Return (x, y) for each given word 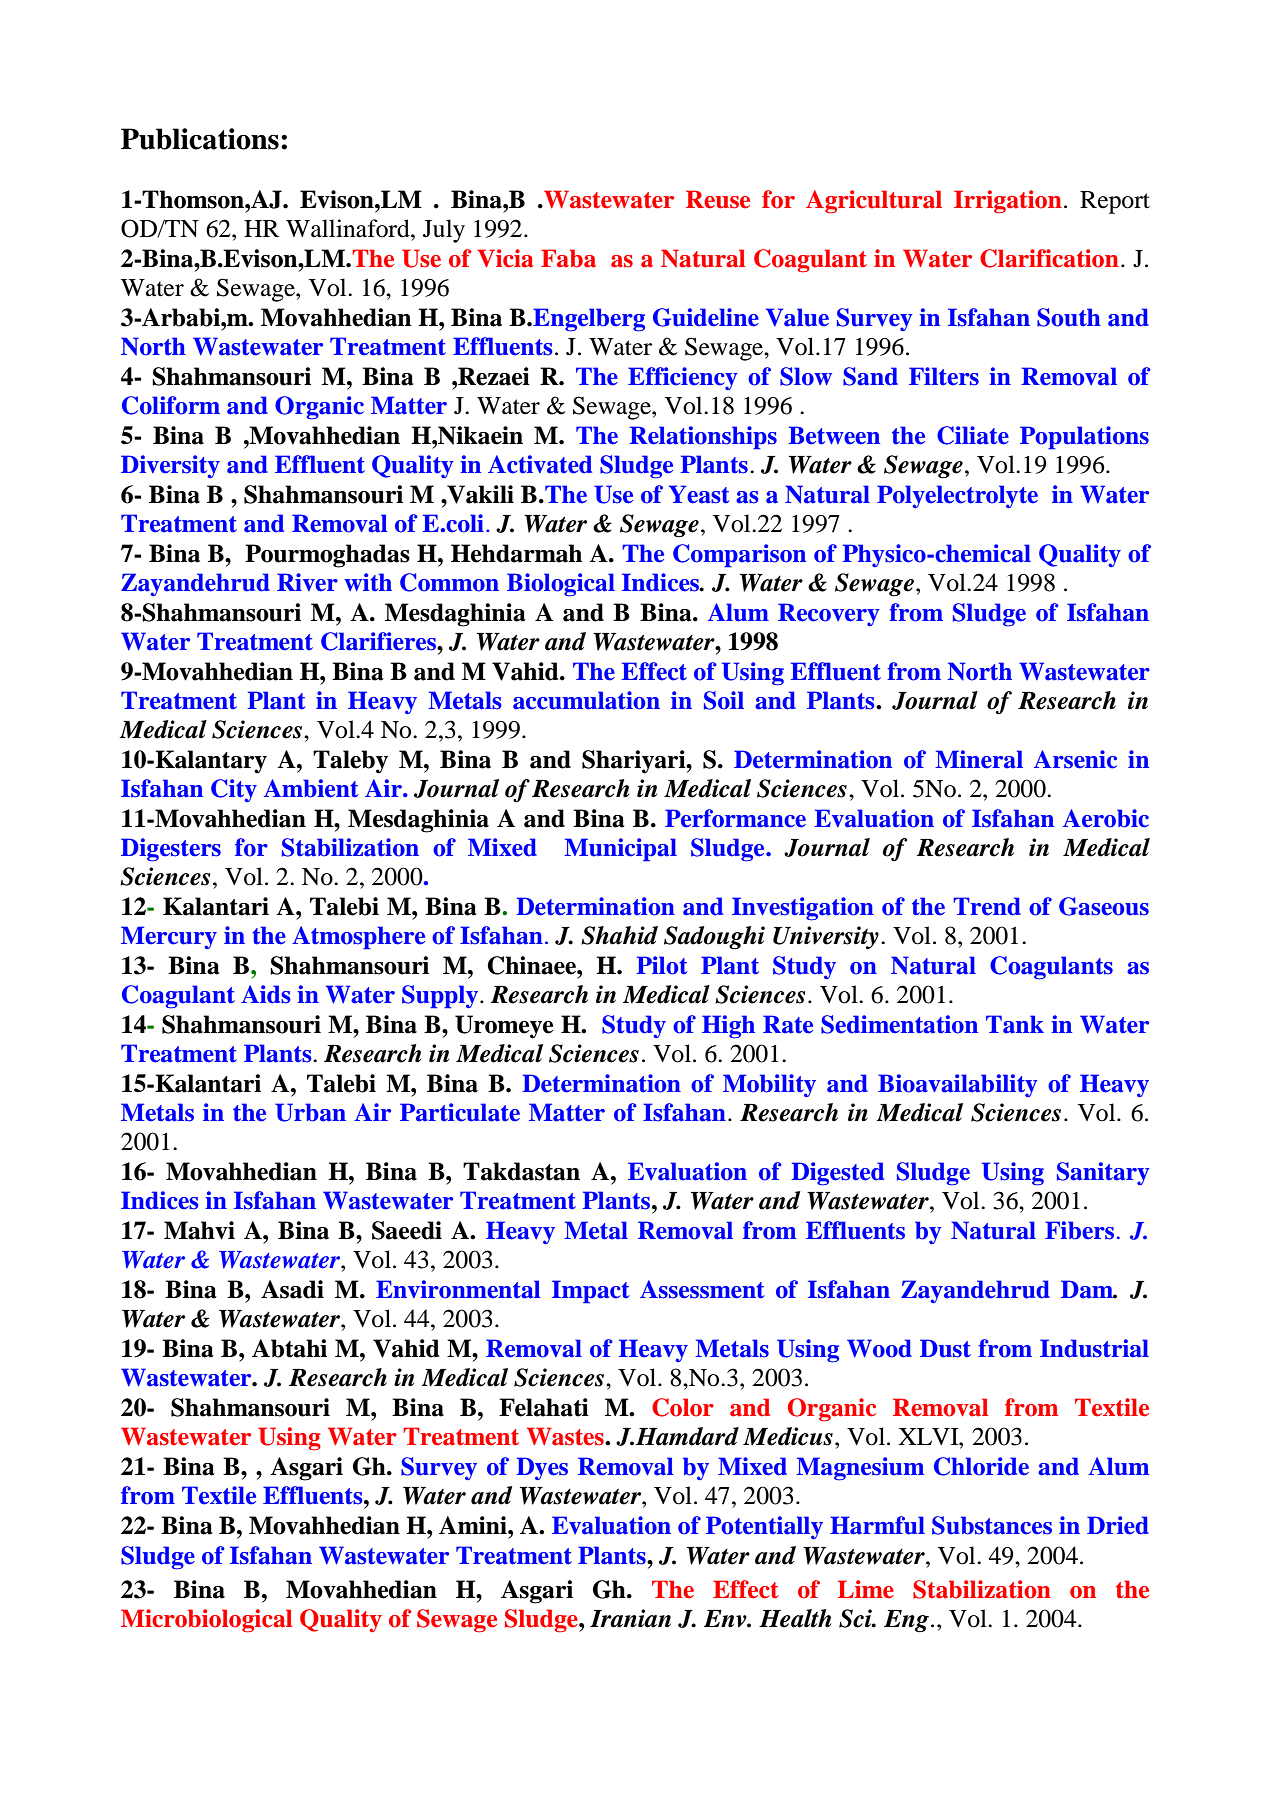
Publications (200, 139)
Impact (591, 1291)
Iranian (630, 1618)
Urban (310, 1112)
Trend (987, 906)
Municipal (620, 849)
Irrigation (1008, 202)
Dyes (542, 1468)
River (307, 582)
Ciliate (973, 435)
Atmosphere (358, 937)
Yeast (699, 494)
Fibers (1079, 1230)
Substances (992, 1525)
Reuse (718, 199)
